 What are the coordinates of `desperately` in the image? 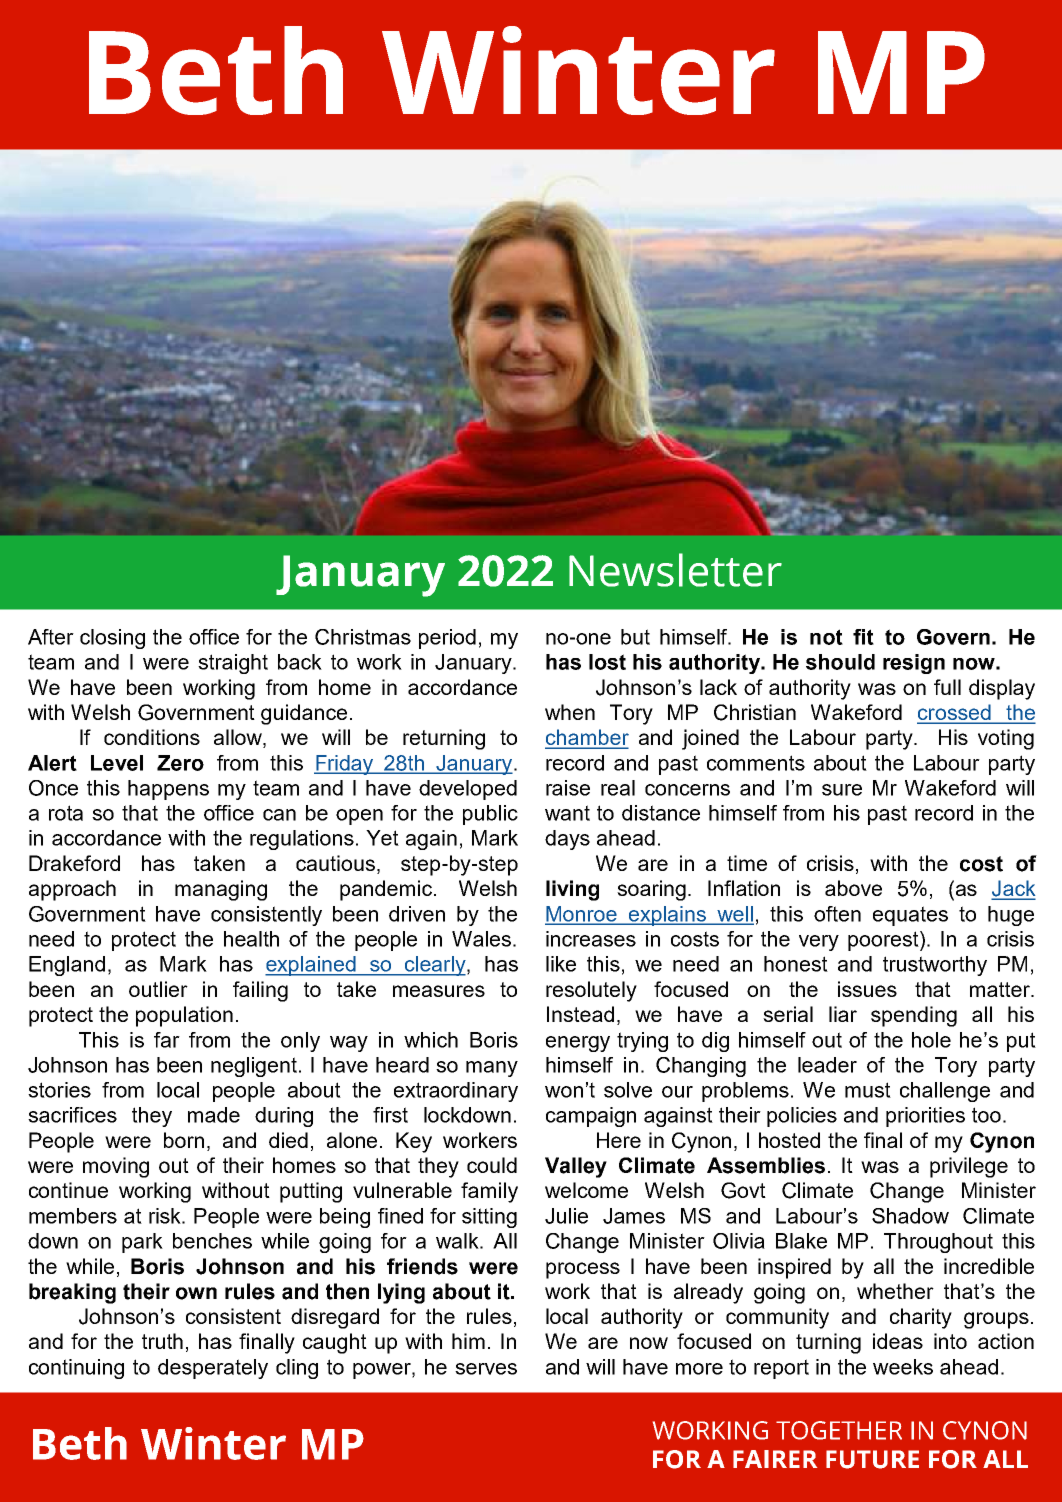 It's located at (213, 1369).
